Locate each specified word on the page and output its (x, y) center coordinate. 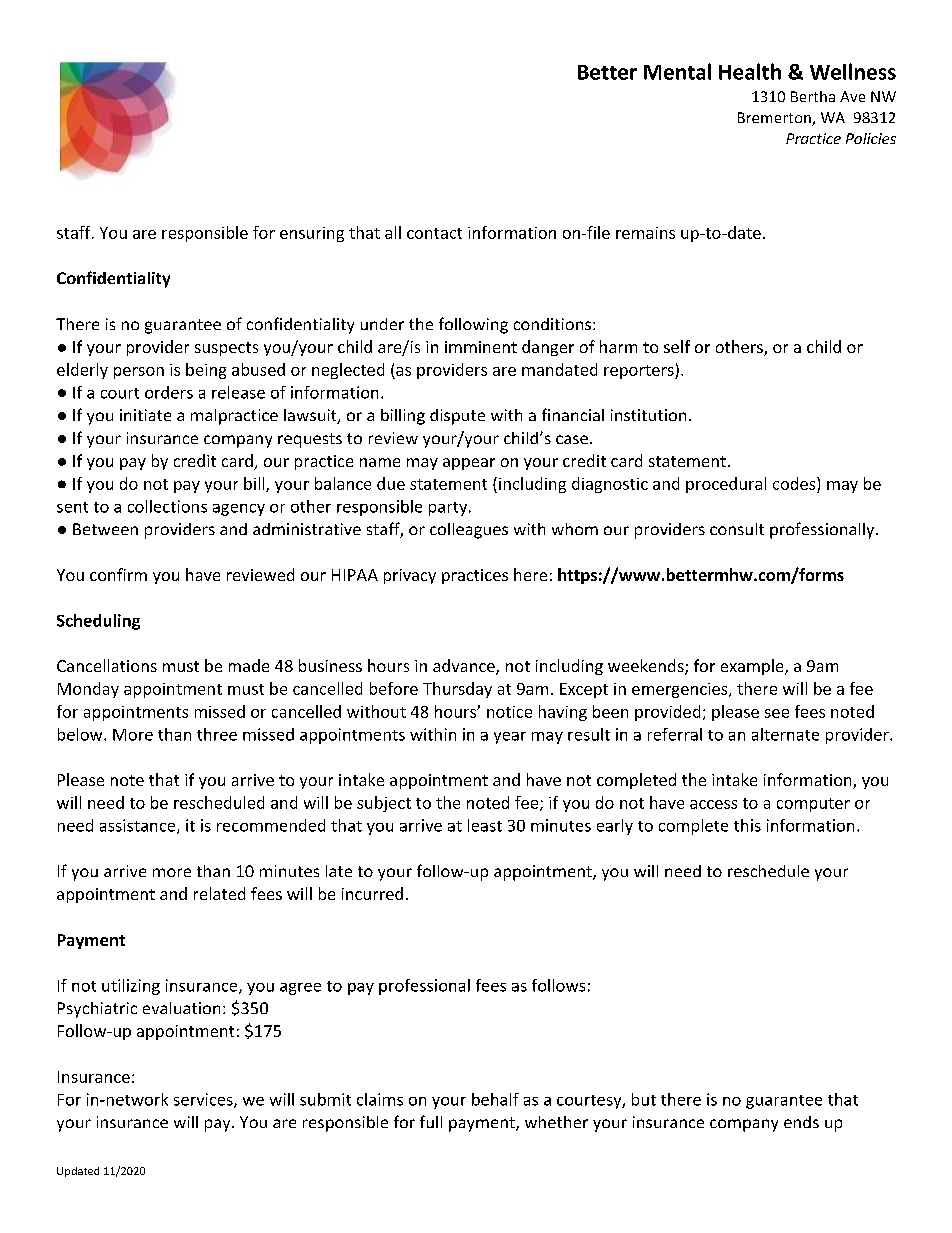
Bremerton (775, 119)
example (753, 667)
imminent (481, 347)
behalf (495, 1099)
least (485, 825)
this (747, 825)
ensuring (312, 234)
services (204, 1100)
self (677, 346)
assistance (139, 826)
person (139, 373)
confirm (118, 574)
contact (434, 233)
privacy (410, 576)
